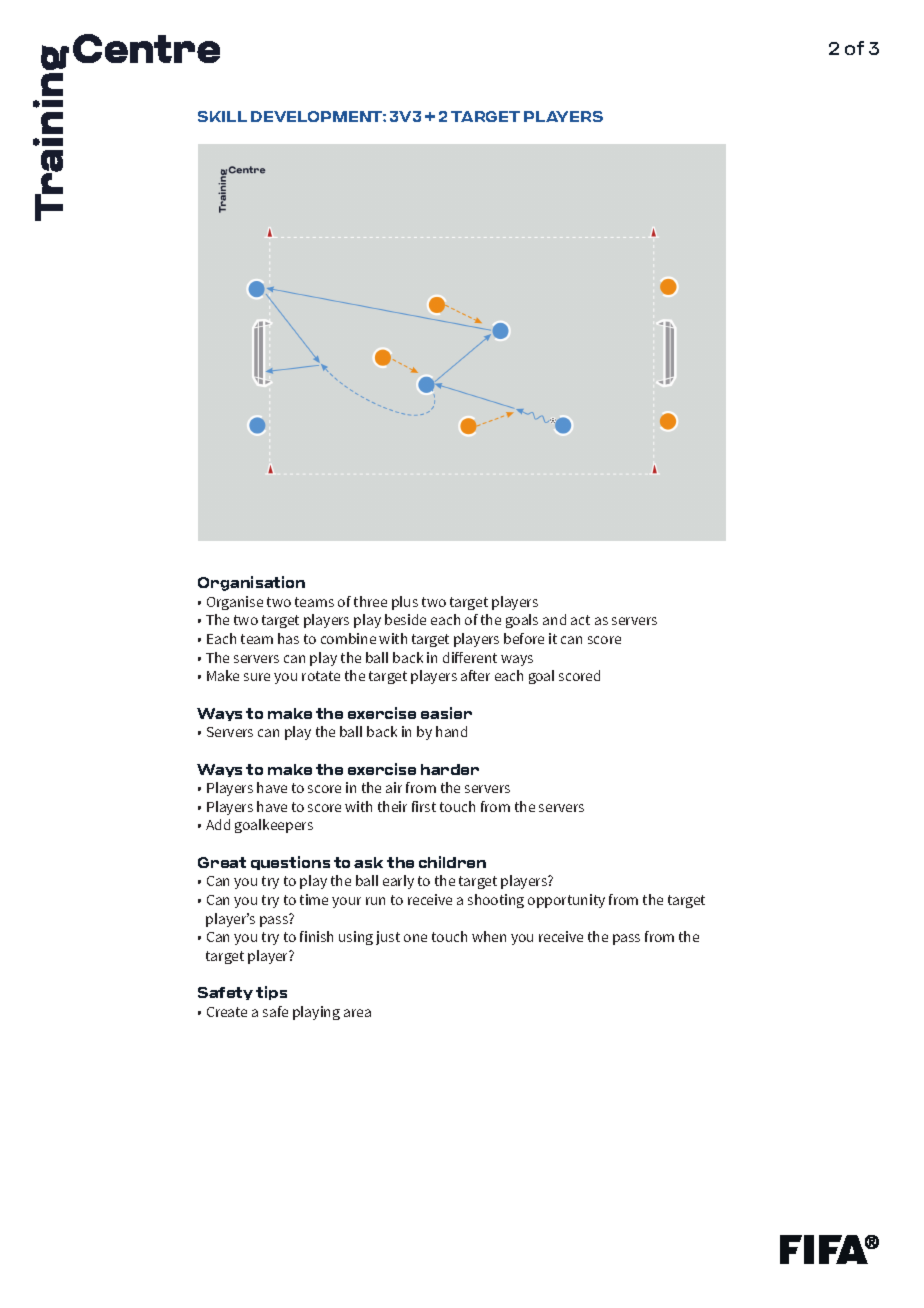 The height and width of the screenshot is (1308, 924). What do you see at coordinates (580, 620) in the screenshot?
I see `act` at bounding box center [580, 620].
